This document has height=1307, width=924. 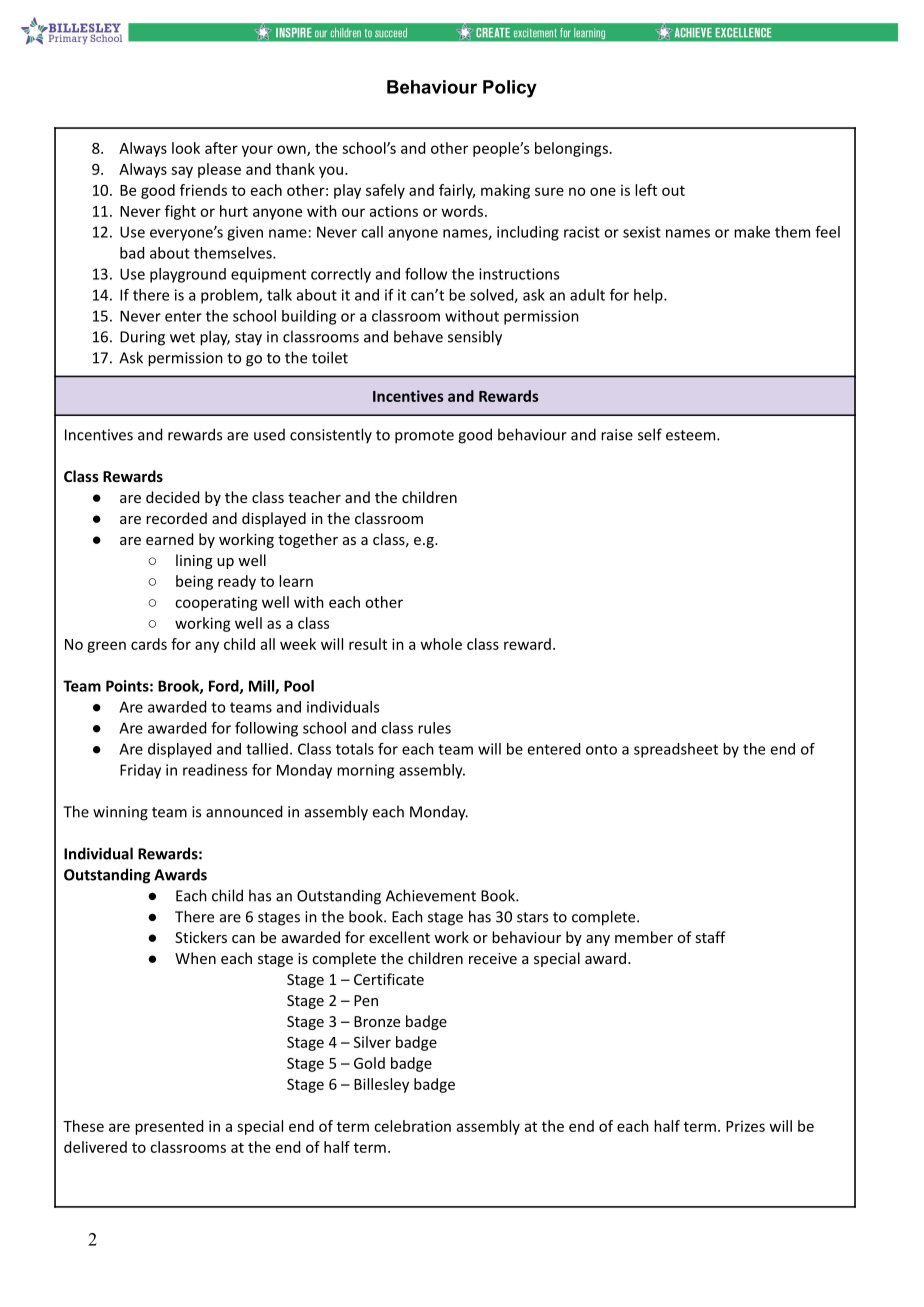 What do you see at coordinates (676, 750) in the document?
I see `spreadsheet` at bounding box center [676, 750].
